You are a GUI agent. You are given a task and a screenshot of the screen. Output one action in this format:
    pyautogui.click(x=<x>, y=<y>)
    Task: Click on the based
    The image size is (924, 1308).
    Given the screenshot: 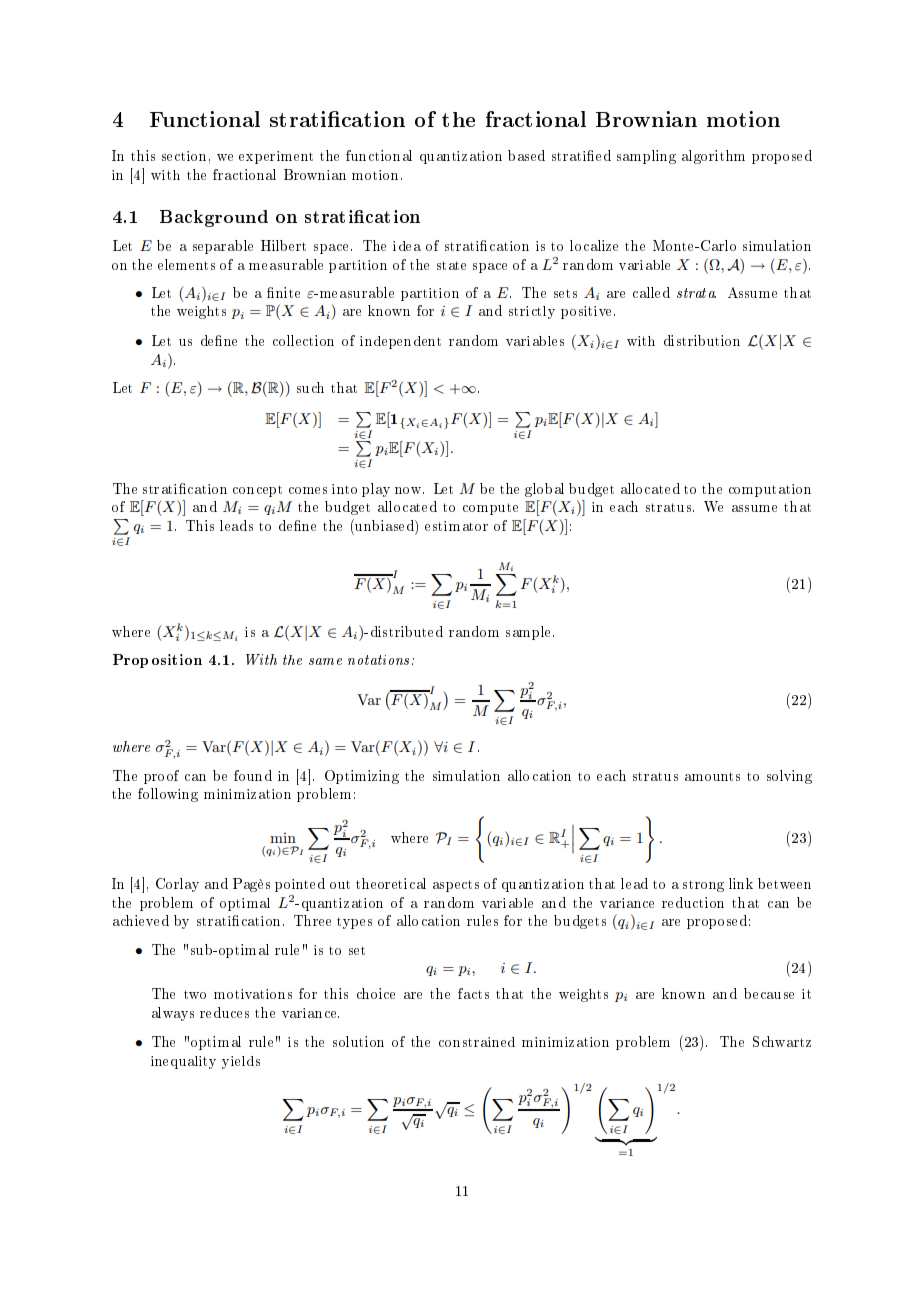 What is the action you would take?
    pyautogui.click(x=526, y=155)
